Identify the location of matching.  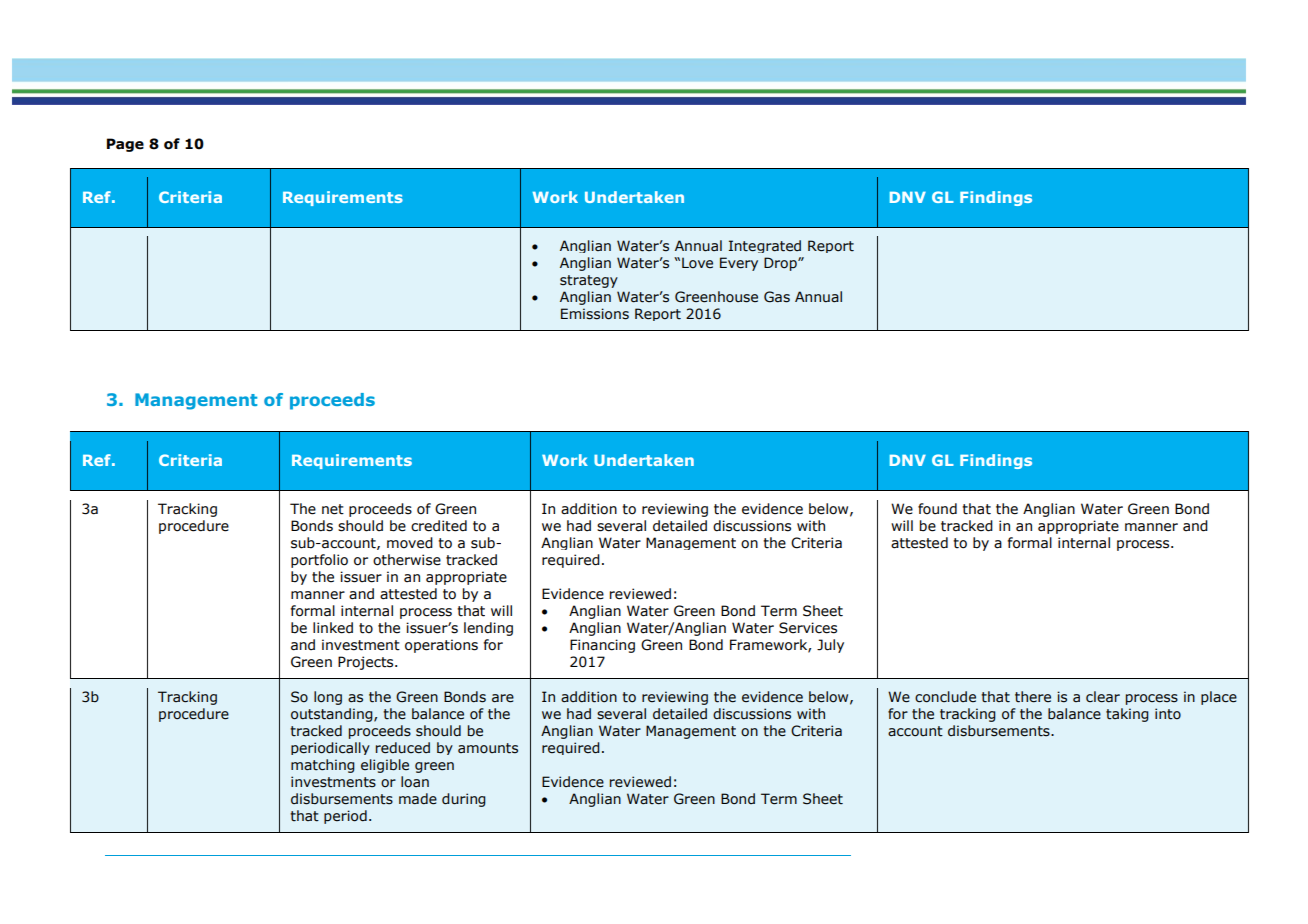
(323, 766).
